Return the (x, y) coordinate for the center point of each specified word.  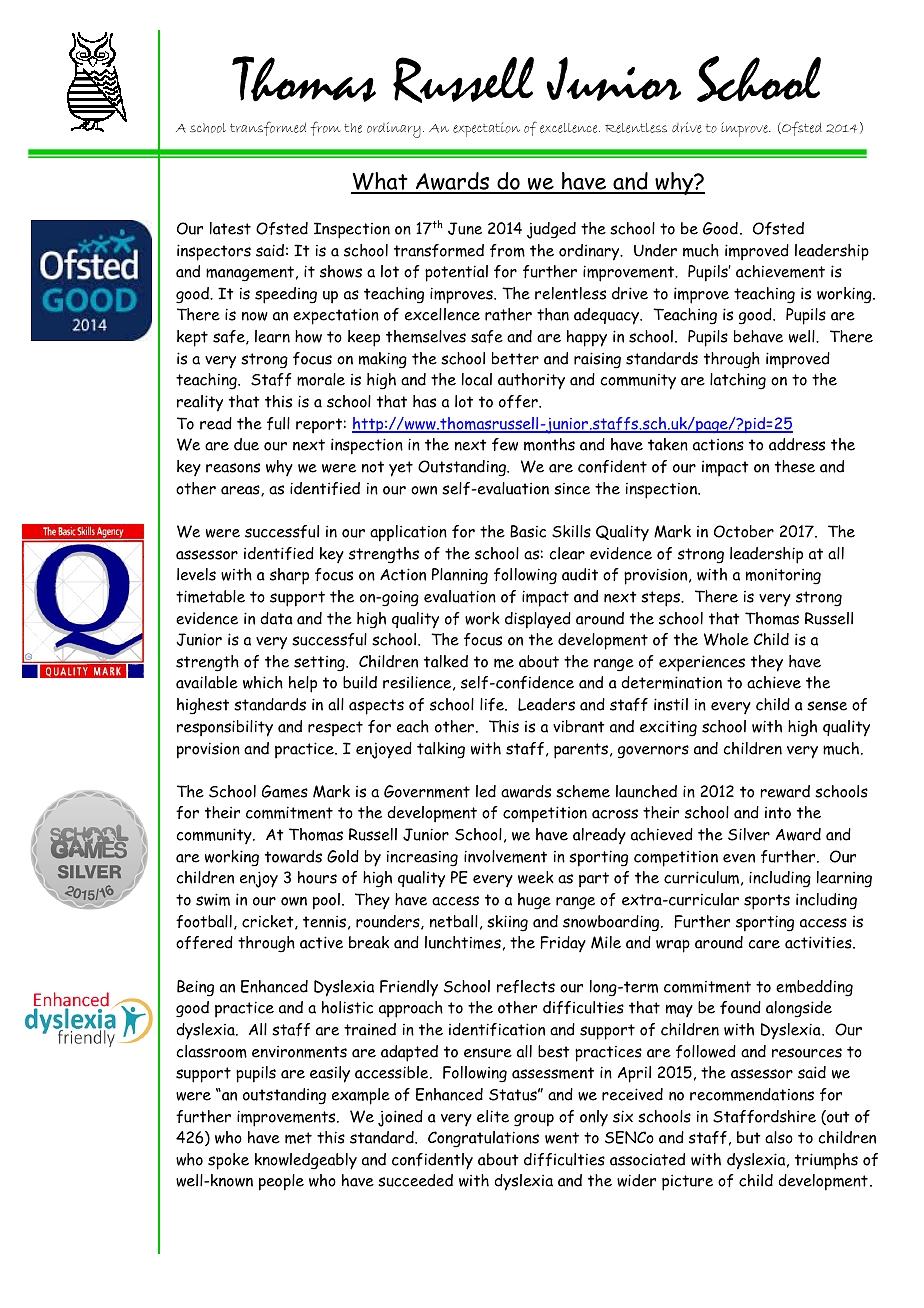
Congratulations (483, 1139)
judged (551, 230)
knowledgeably (306, 1161)
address (797, 444)
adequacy (608, 316)
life (493, 704)
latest (230, 228)
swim (213, 899)
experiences (702, 663)
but (749, 1137)
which (263, 682)
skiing (507, 923)
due (246, 444)
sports (767, 902)
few (505, 444)
